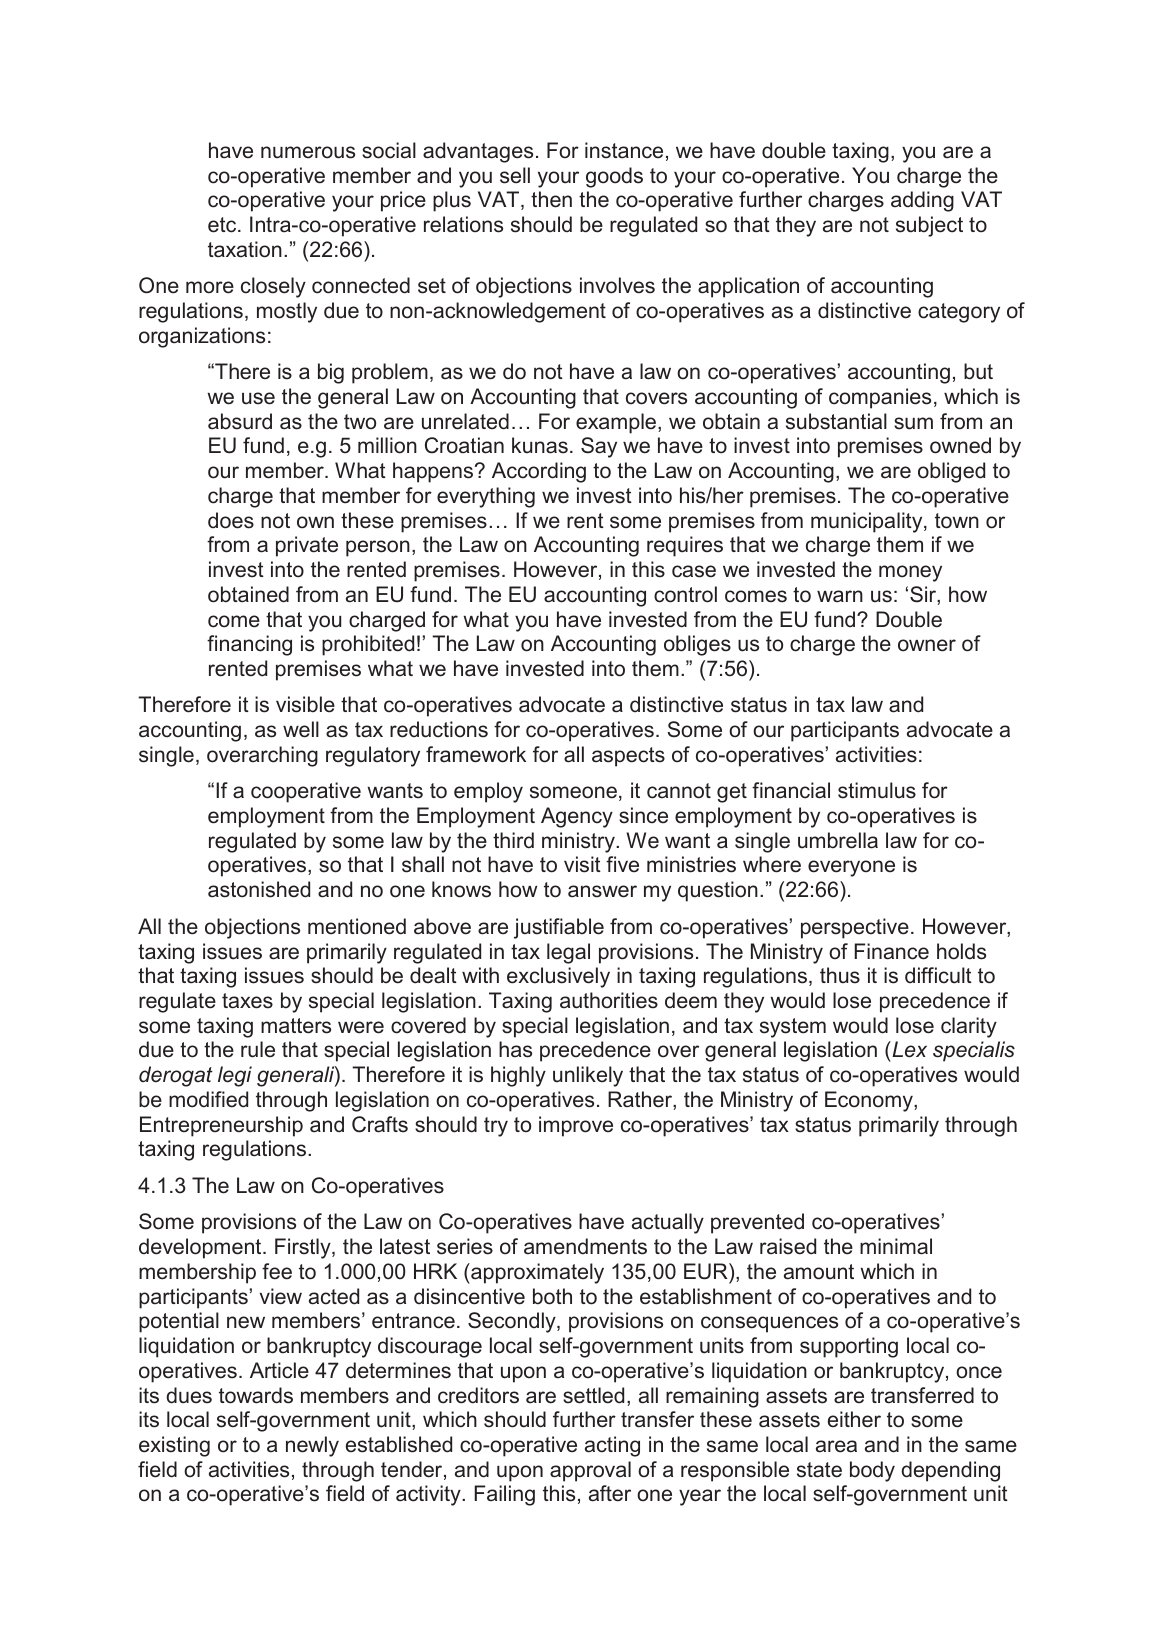  Describe the element at coordinates (304, 1248) in the image. I see `Firstly` at that location.
